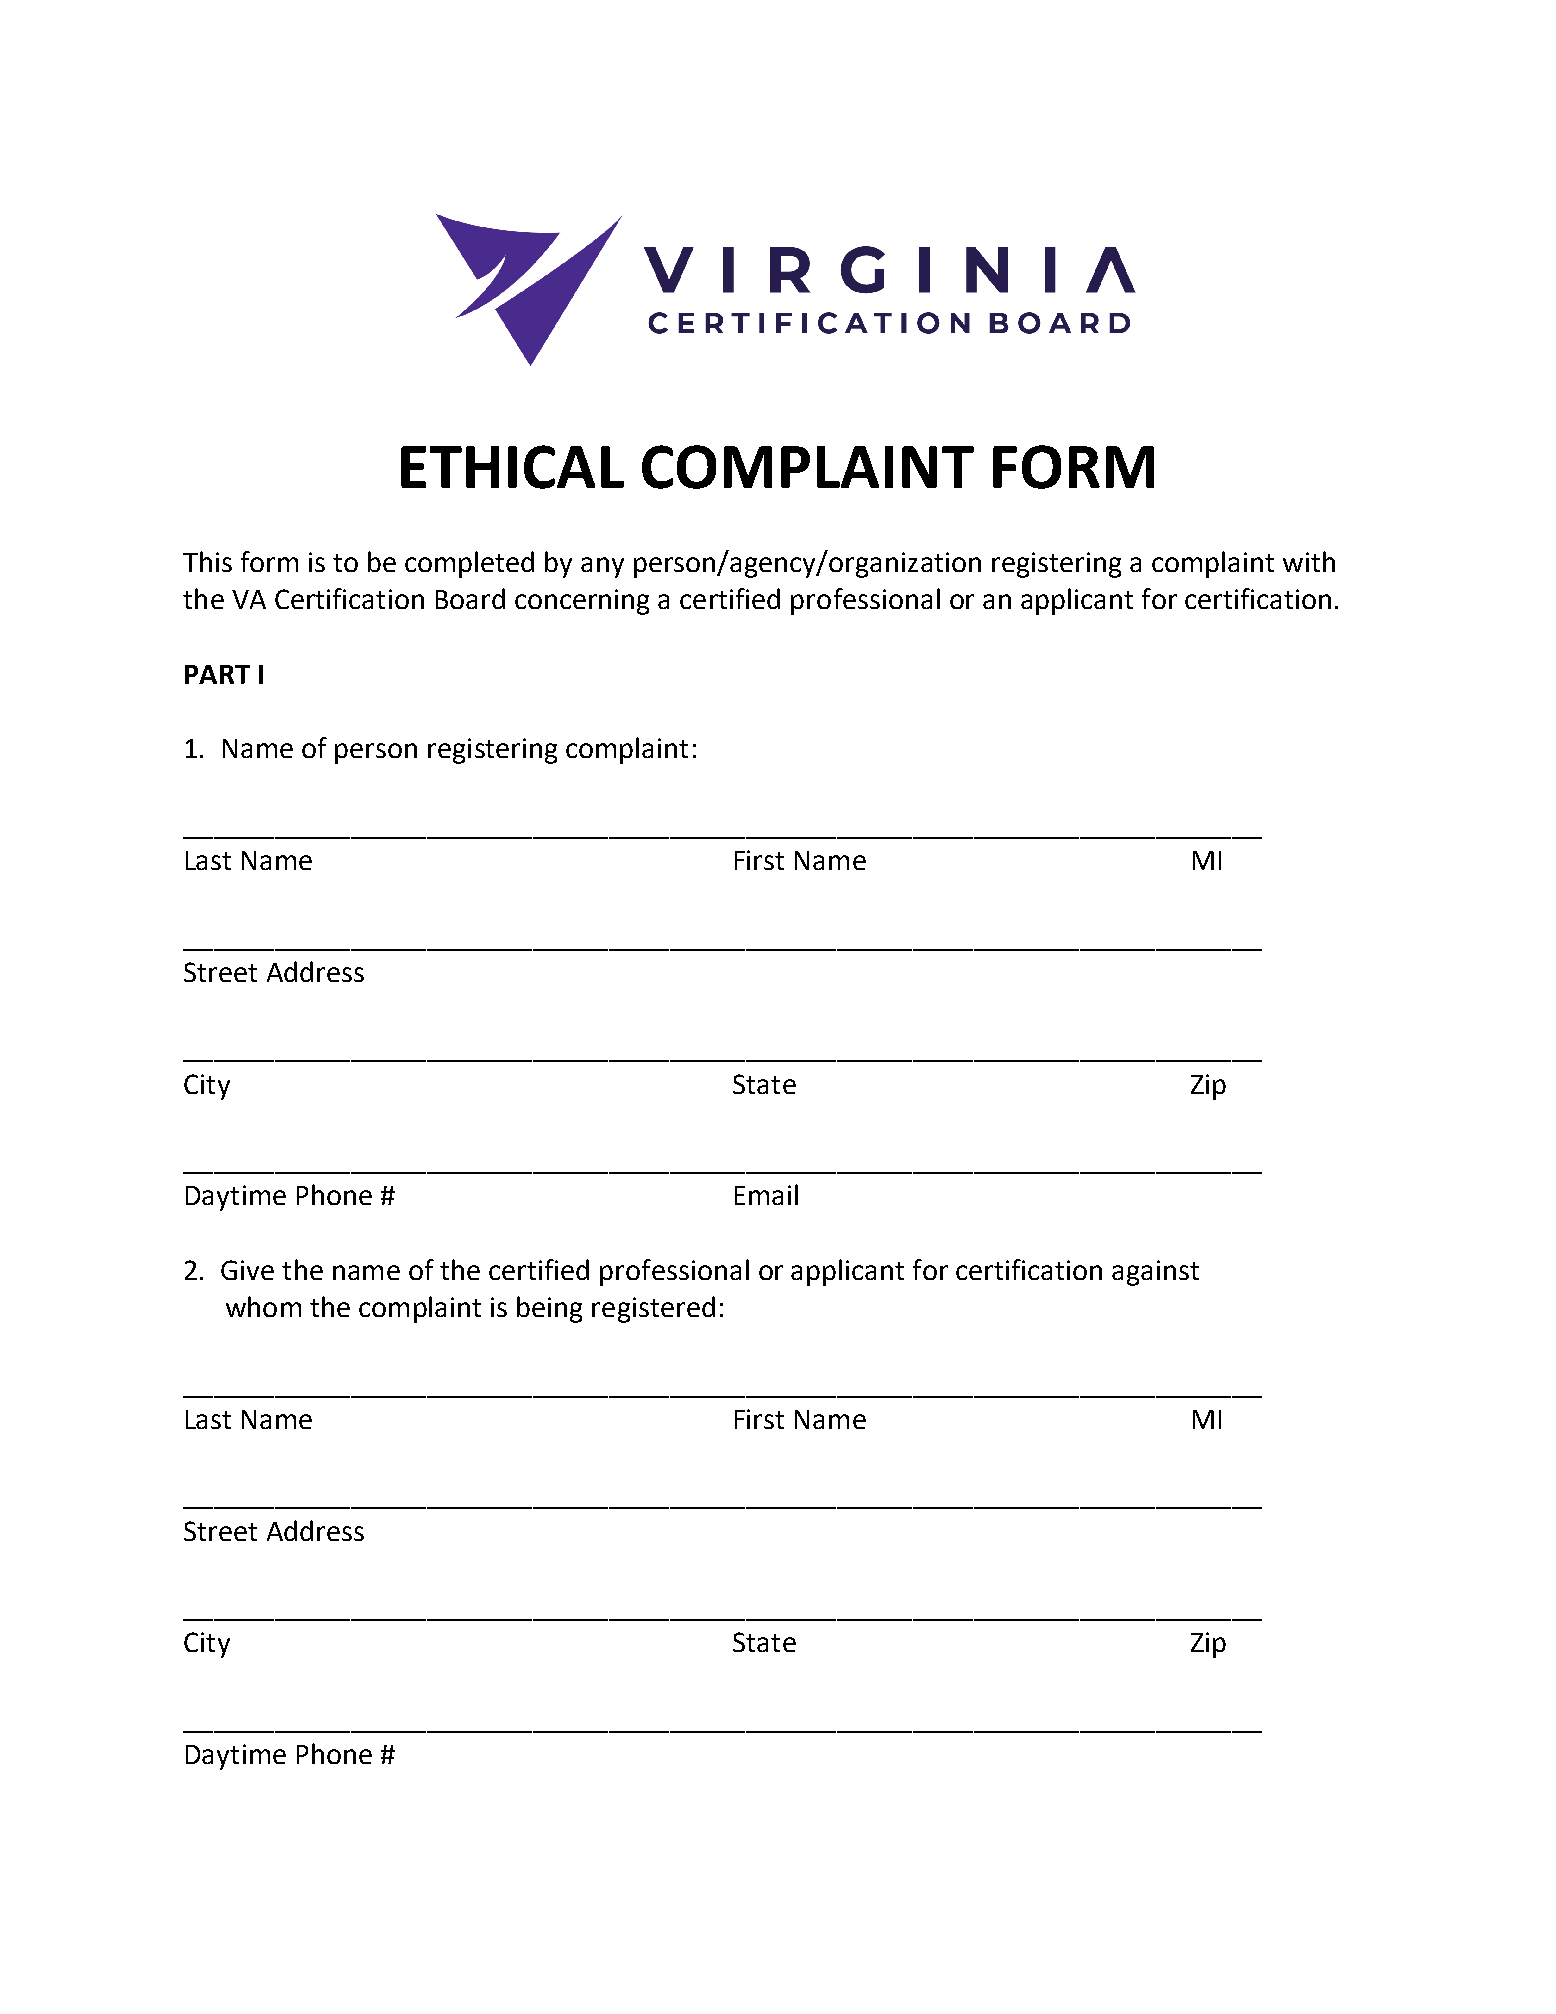 Image resolution: width=1556 pixels, height=2014 pixels. What do you see at coordinates (217, 674) in the screenshot?
I see `PART` at bounding box center [217, 674].
